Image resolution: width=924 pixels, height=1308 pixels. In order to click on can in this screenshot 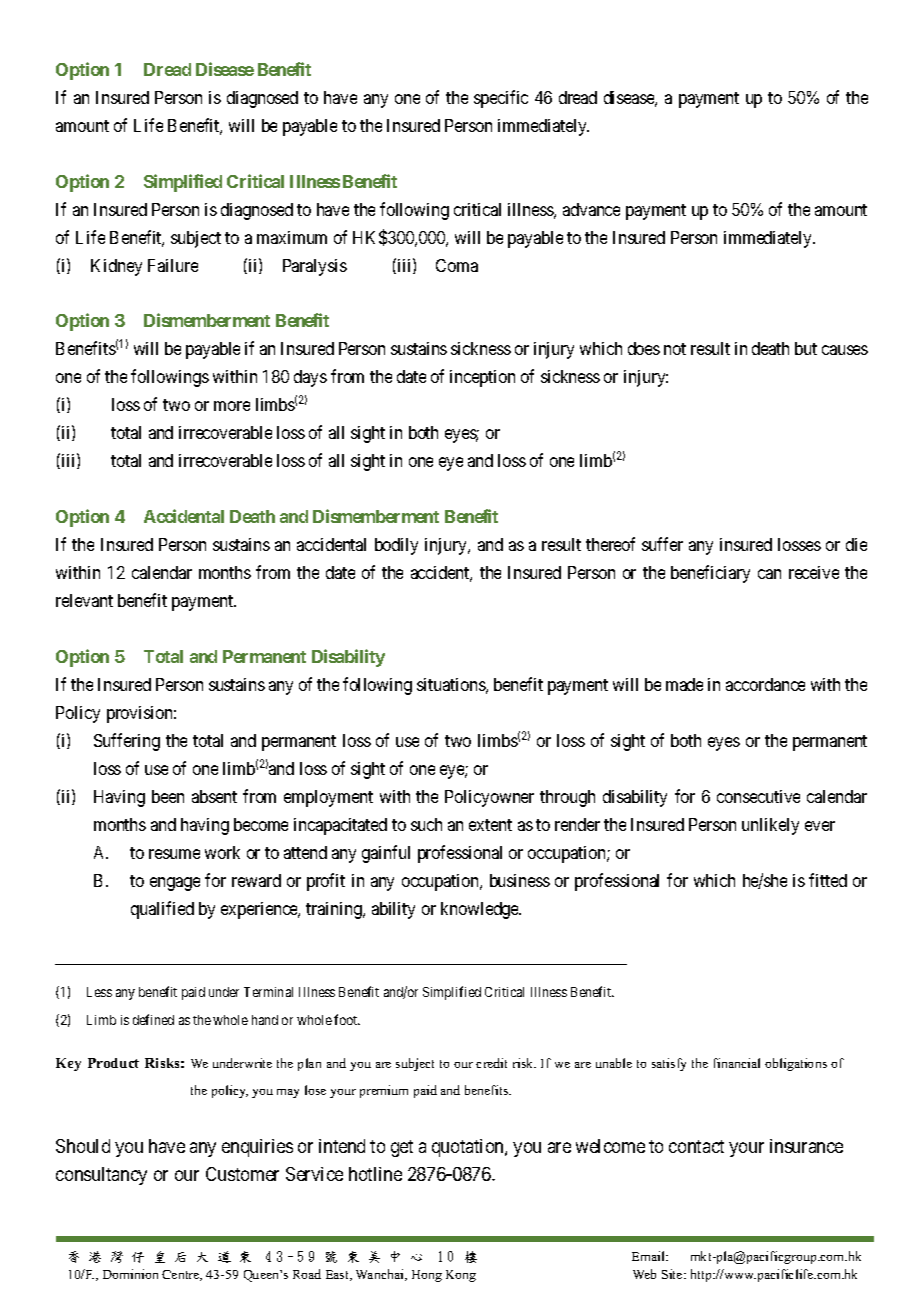, I will do `click(769, 574)`.
